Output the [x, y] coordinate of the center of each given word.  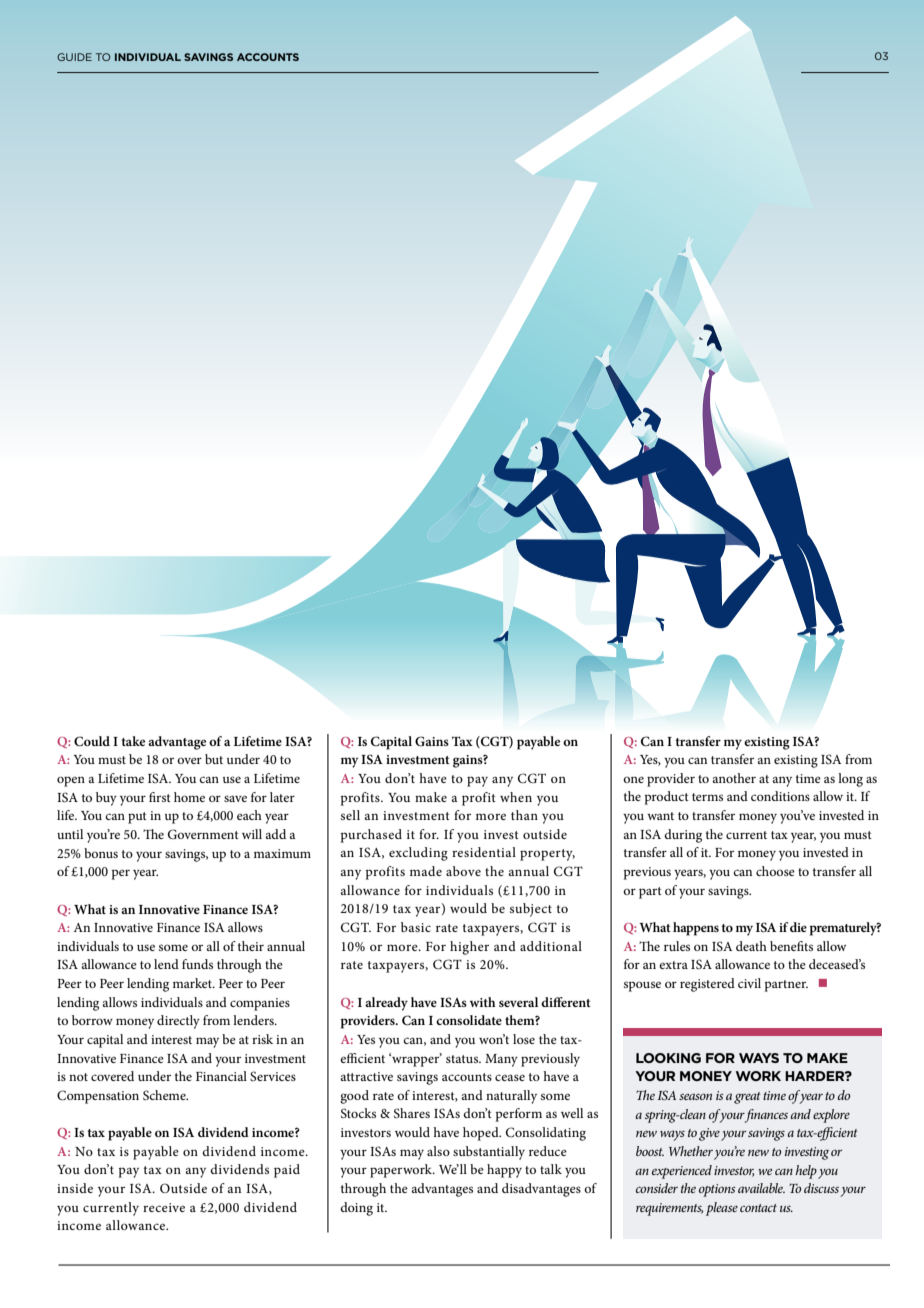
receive [164, 1207]
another [734, 778]
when [516, 797]
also [438, 1151]
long [850, 780]
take [133, 741]
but [214, 759]
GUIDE [74, 57]
